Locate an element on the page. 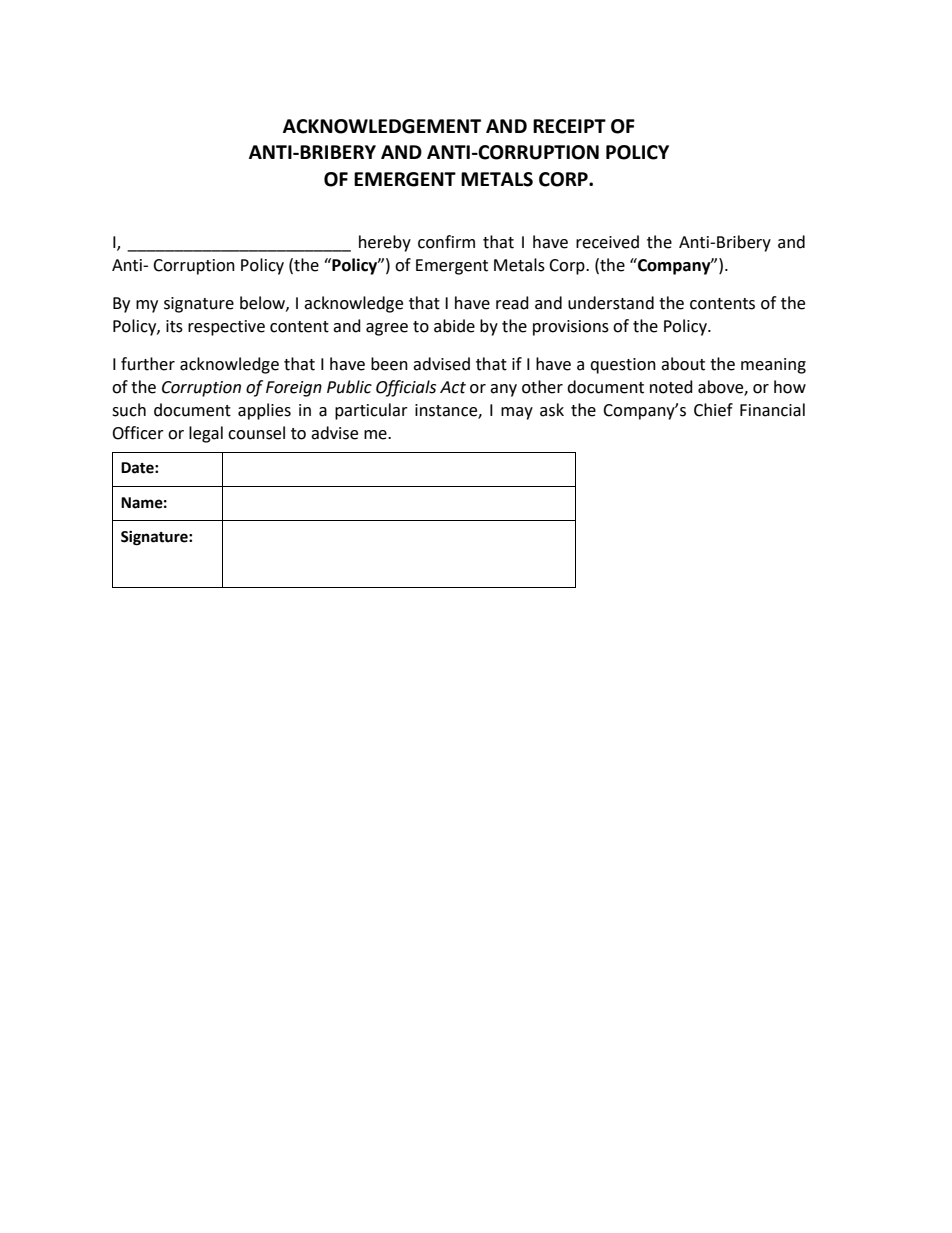  read is located at coordinates (512, 303).
